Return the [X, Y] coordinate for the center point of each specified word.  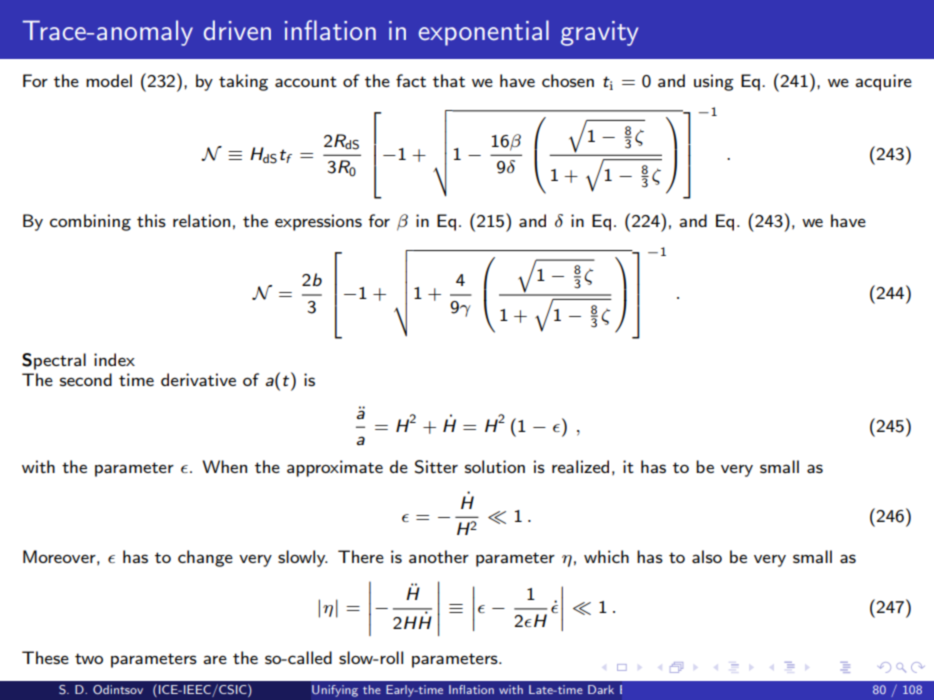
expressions [318, 222]
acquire [883, 82]
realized [580, 466]
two [89, 658]
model [109, 80]
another [439, 556]
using [714, 82]
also [707, 556]
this [151, 220]
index [114, 359]
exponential [484, 33]
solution [495, 466]
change [205, 558]
